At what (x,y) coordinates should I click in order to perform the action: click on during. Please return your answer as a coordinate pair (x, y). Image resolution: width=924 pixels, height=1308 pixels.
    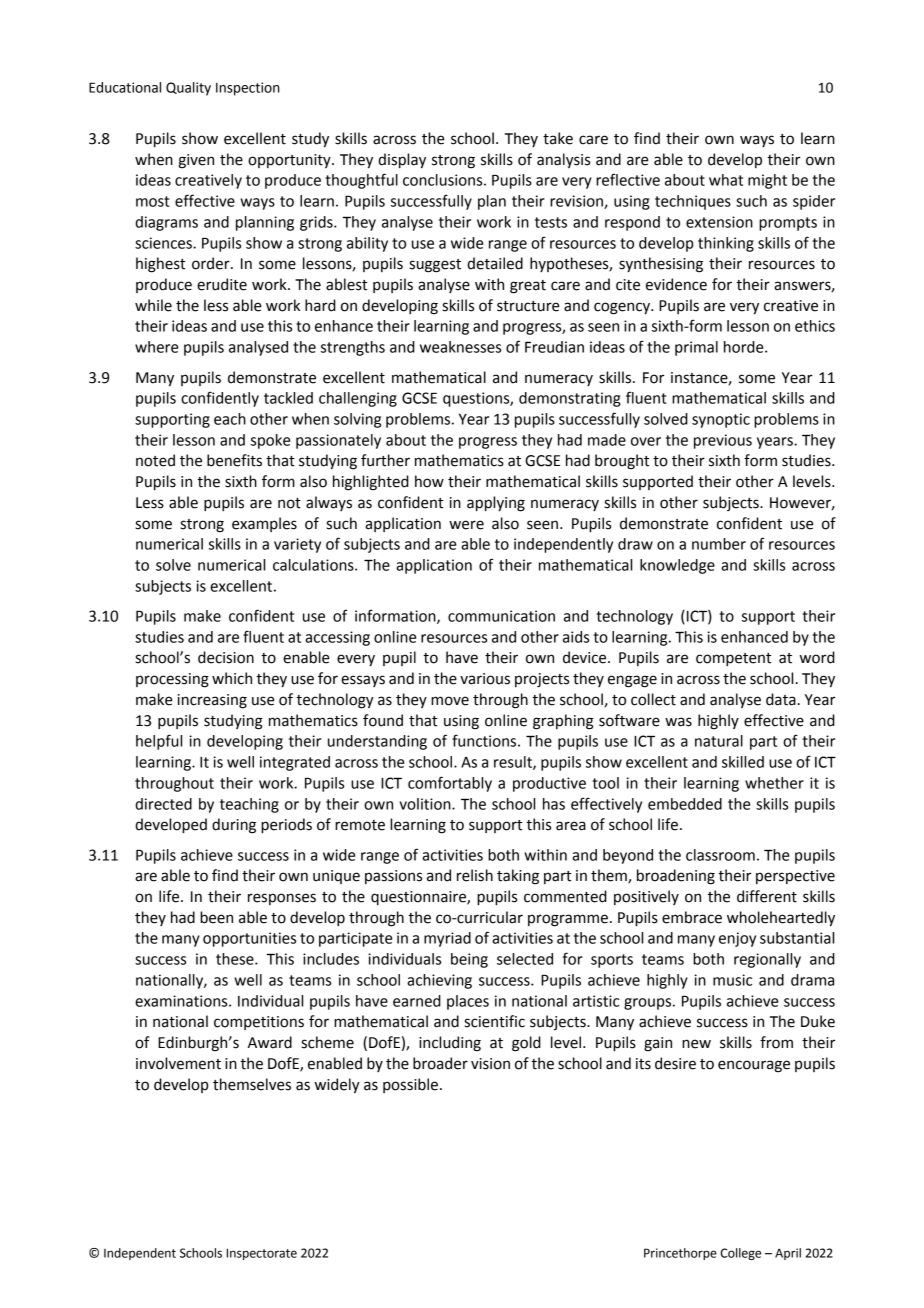
    Looking at the image, I should click on (234, 826).
